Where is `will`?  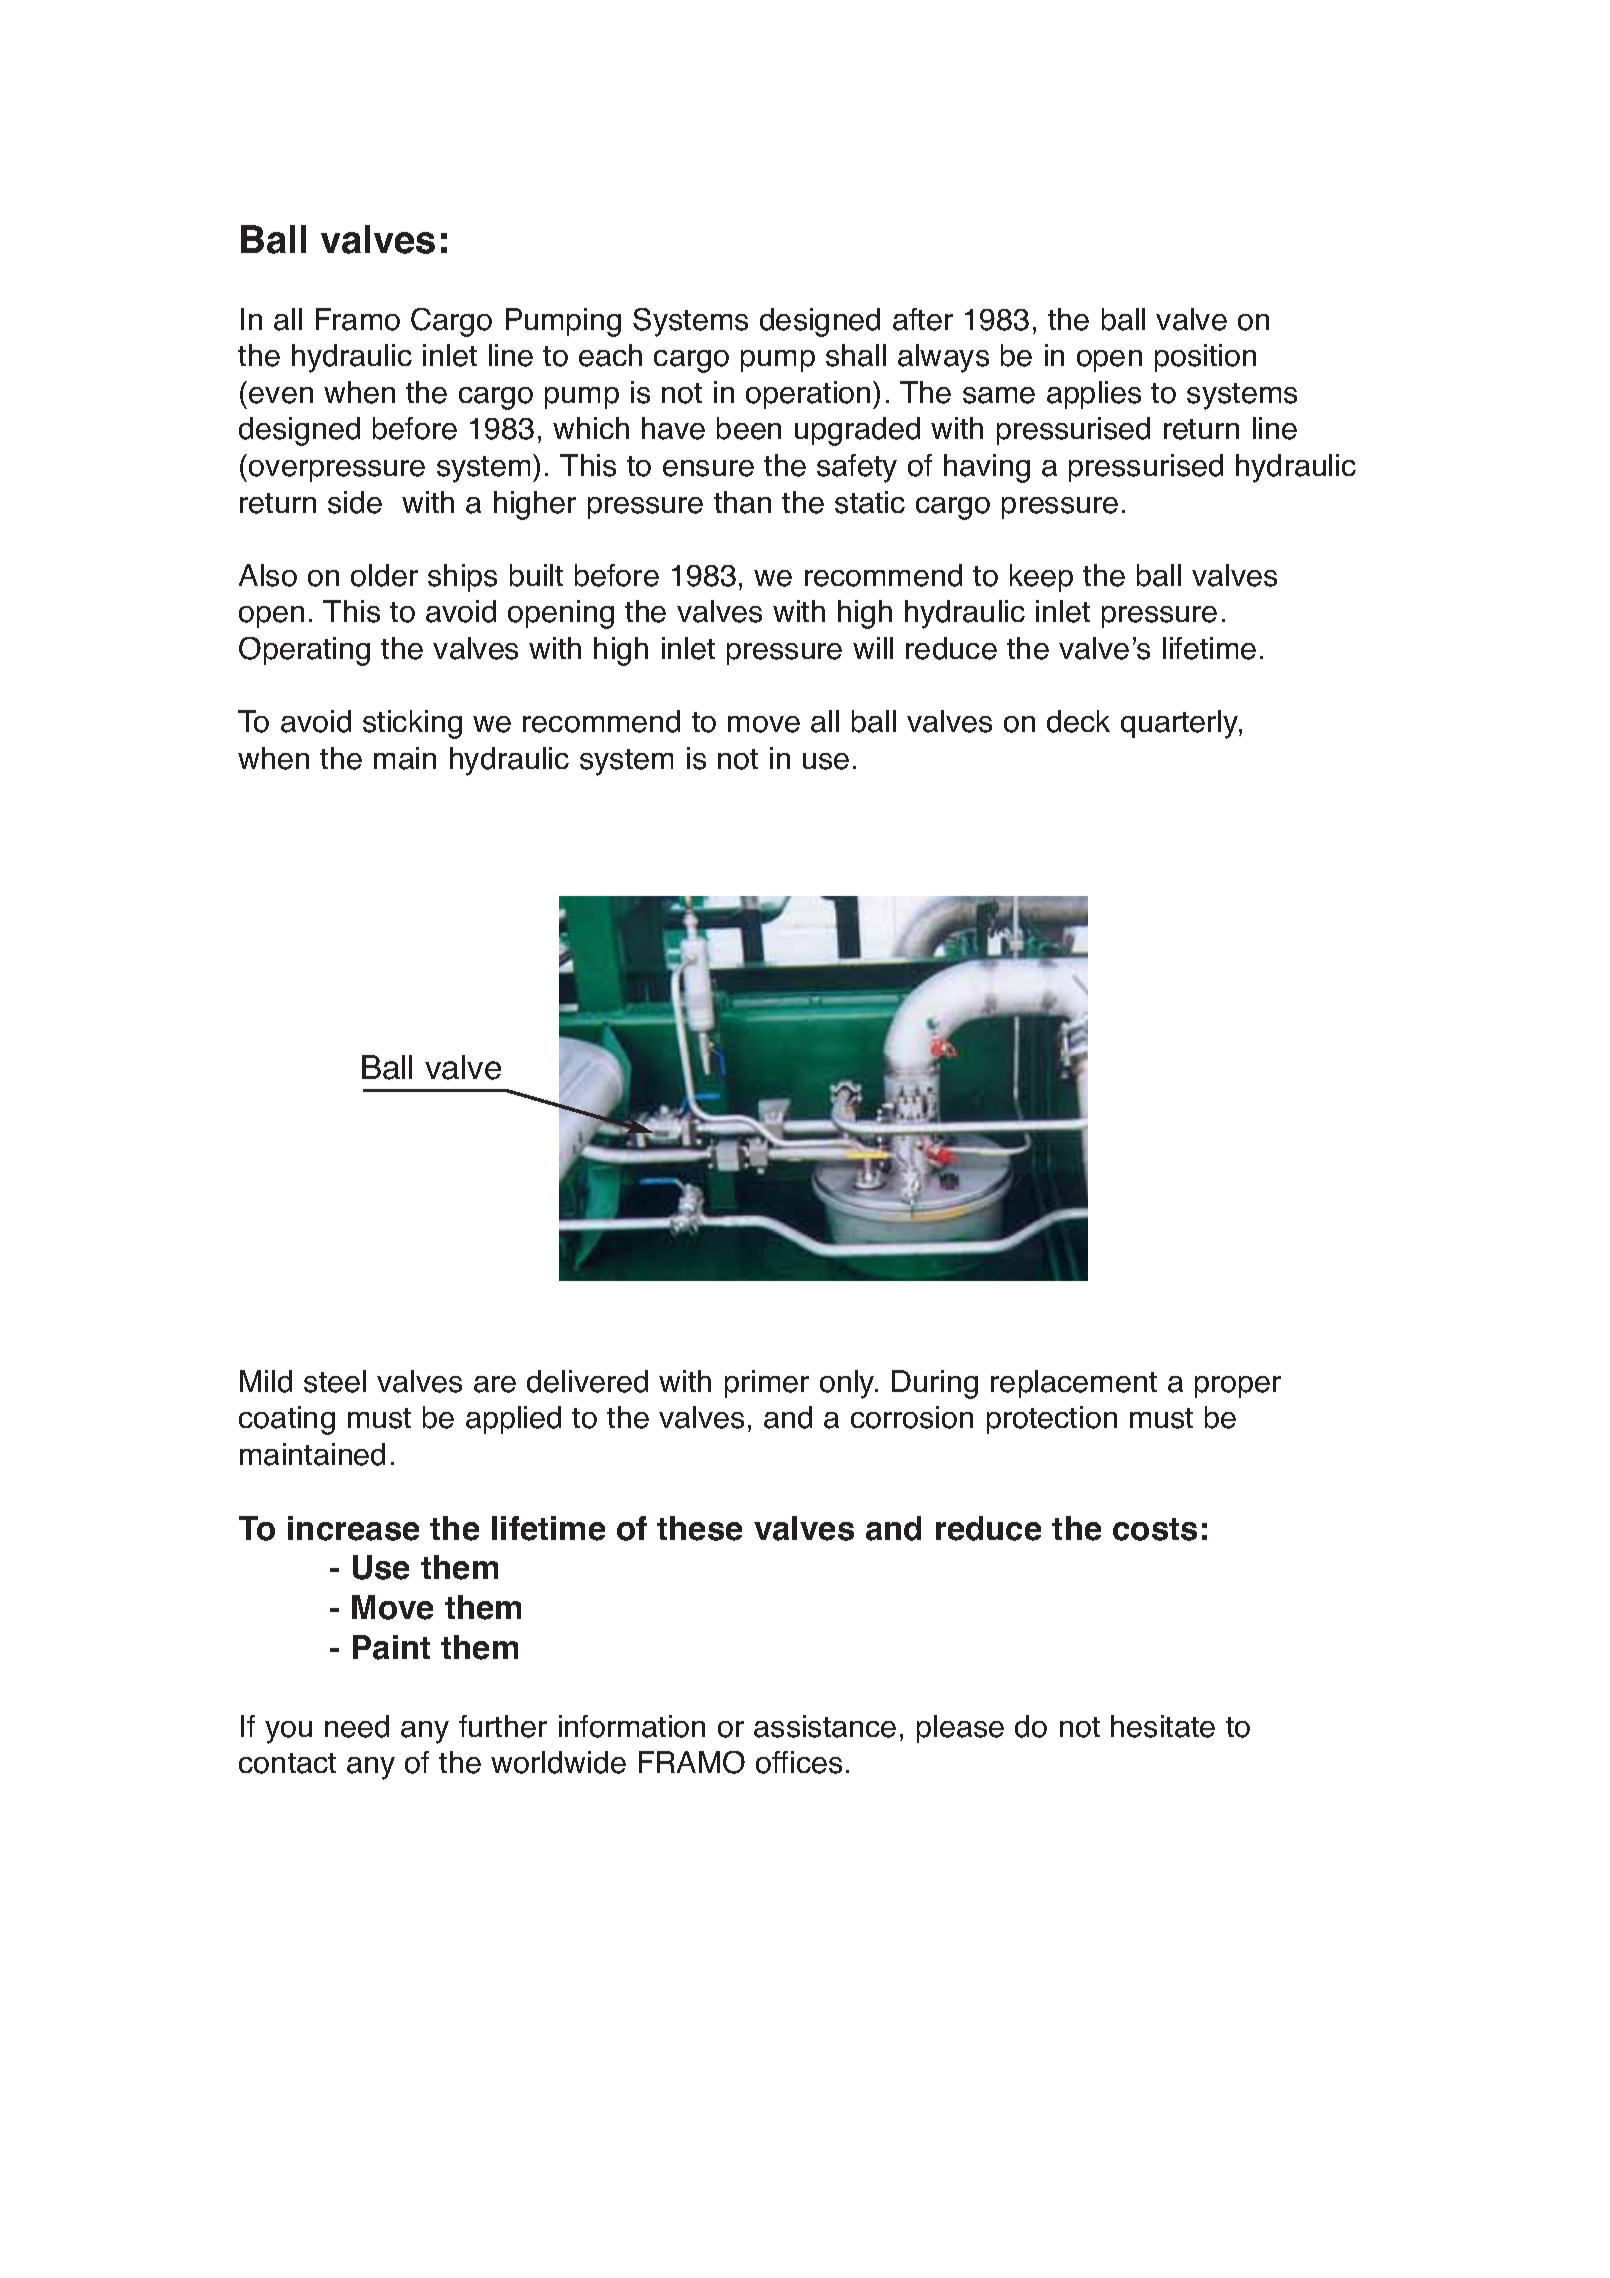 will is located at coordinates (873, 648).
